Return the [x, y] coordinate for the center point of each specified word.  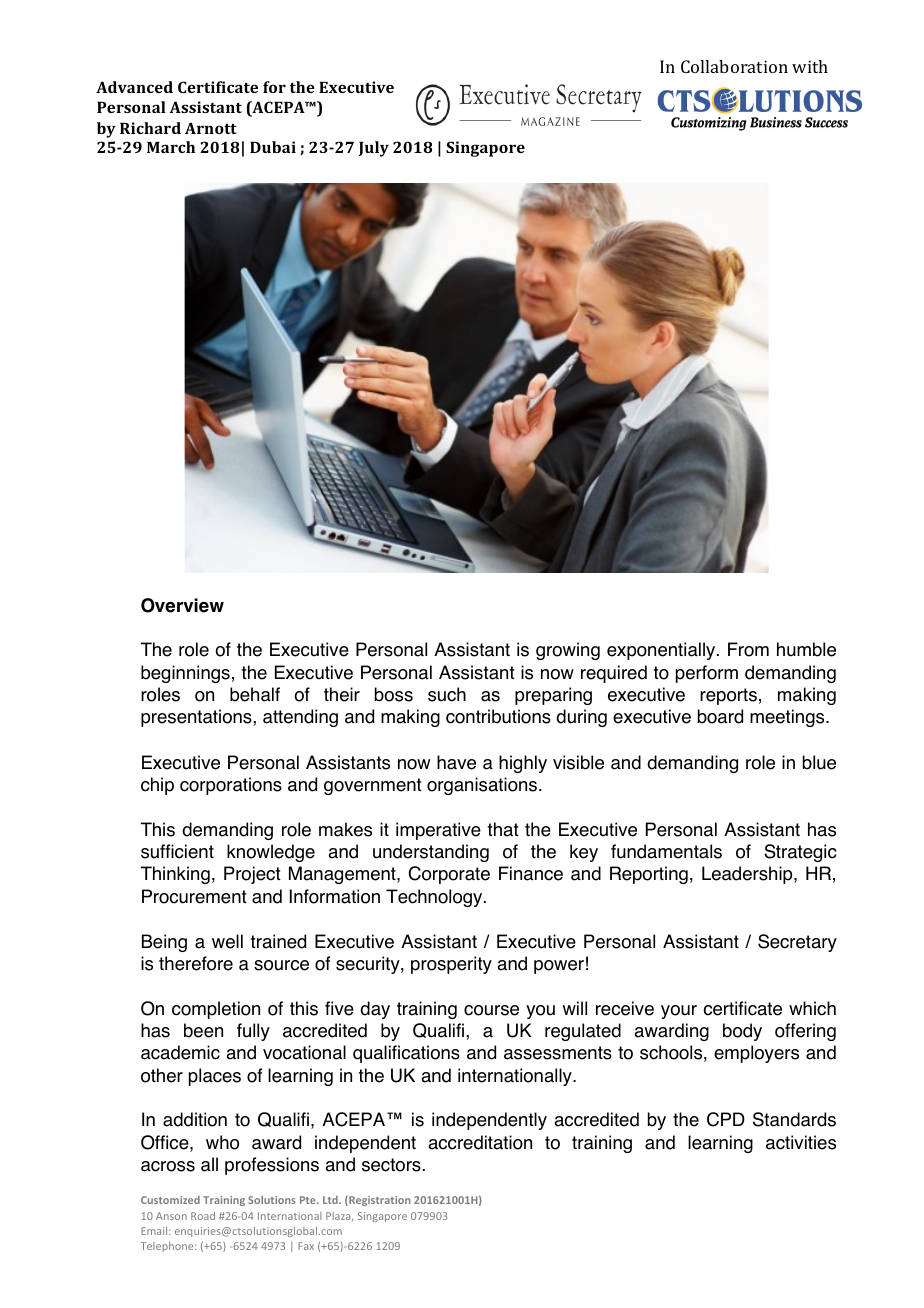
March [171, 147]
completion [216, 1010]
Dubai [273, 147]
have [456, 762]
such [447, 694]
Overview [182, 605]
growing [568, 651]
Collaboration [734, 66]
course [491, 1010]
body [742, 1032]
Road [203, 1216]
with [810, 66]
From [748, 649]
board [720, 716]
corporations [231, 786]
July [374, 149]
